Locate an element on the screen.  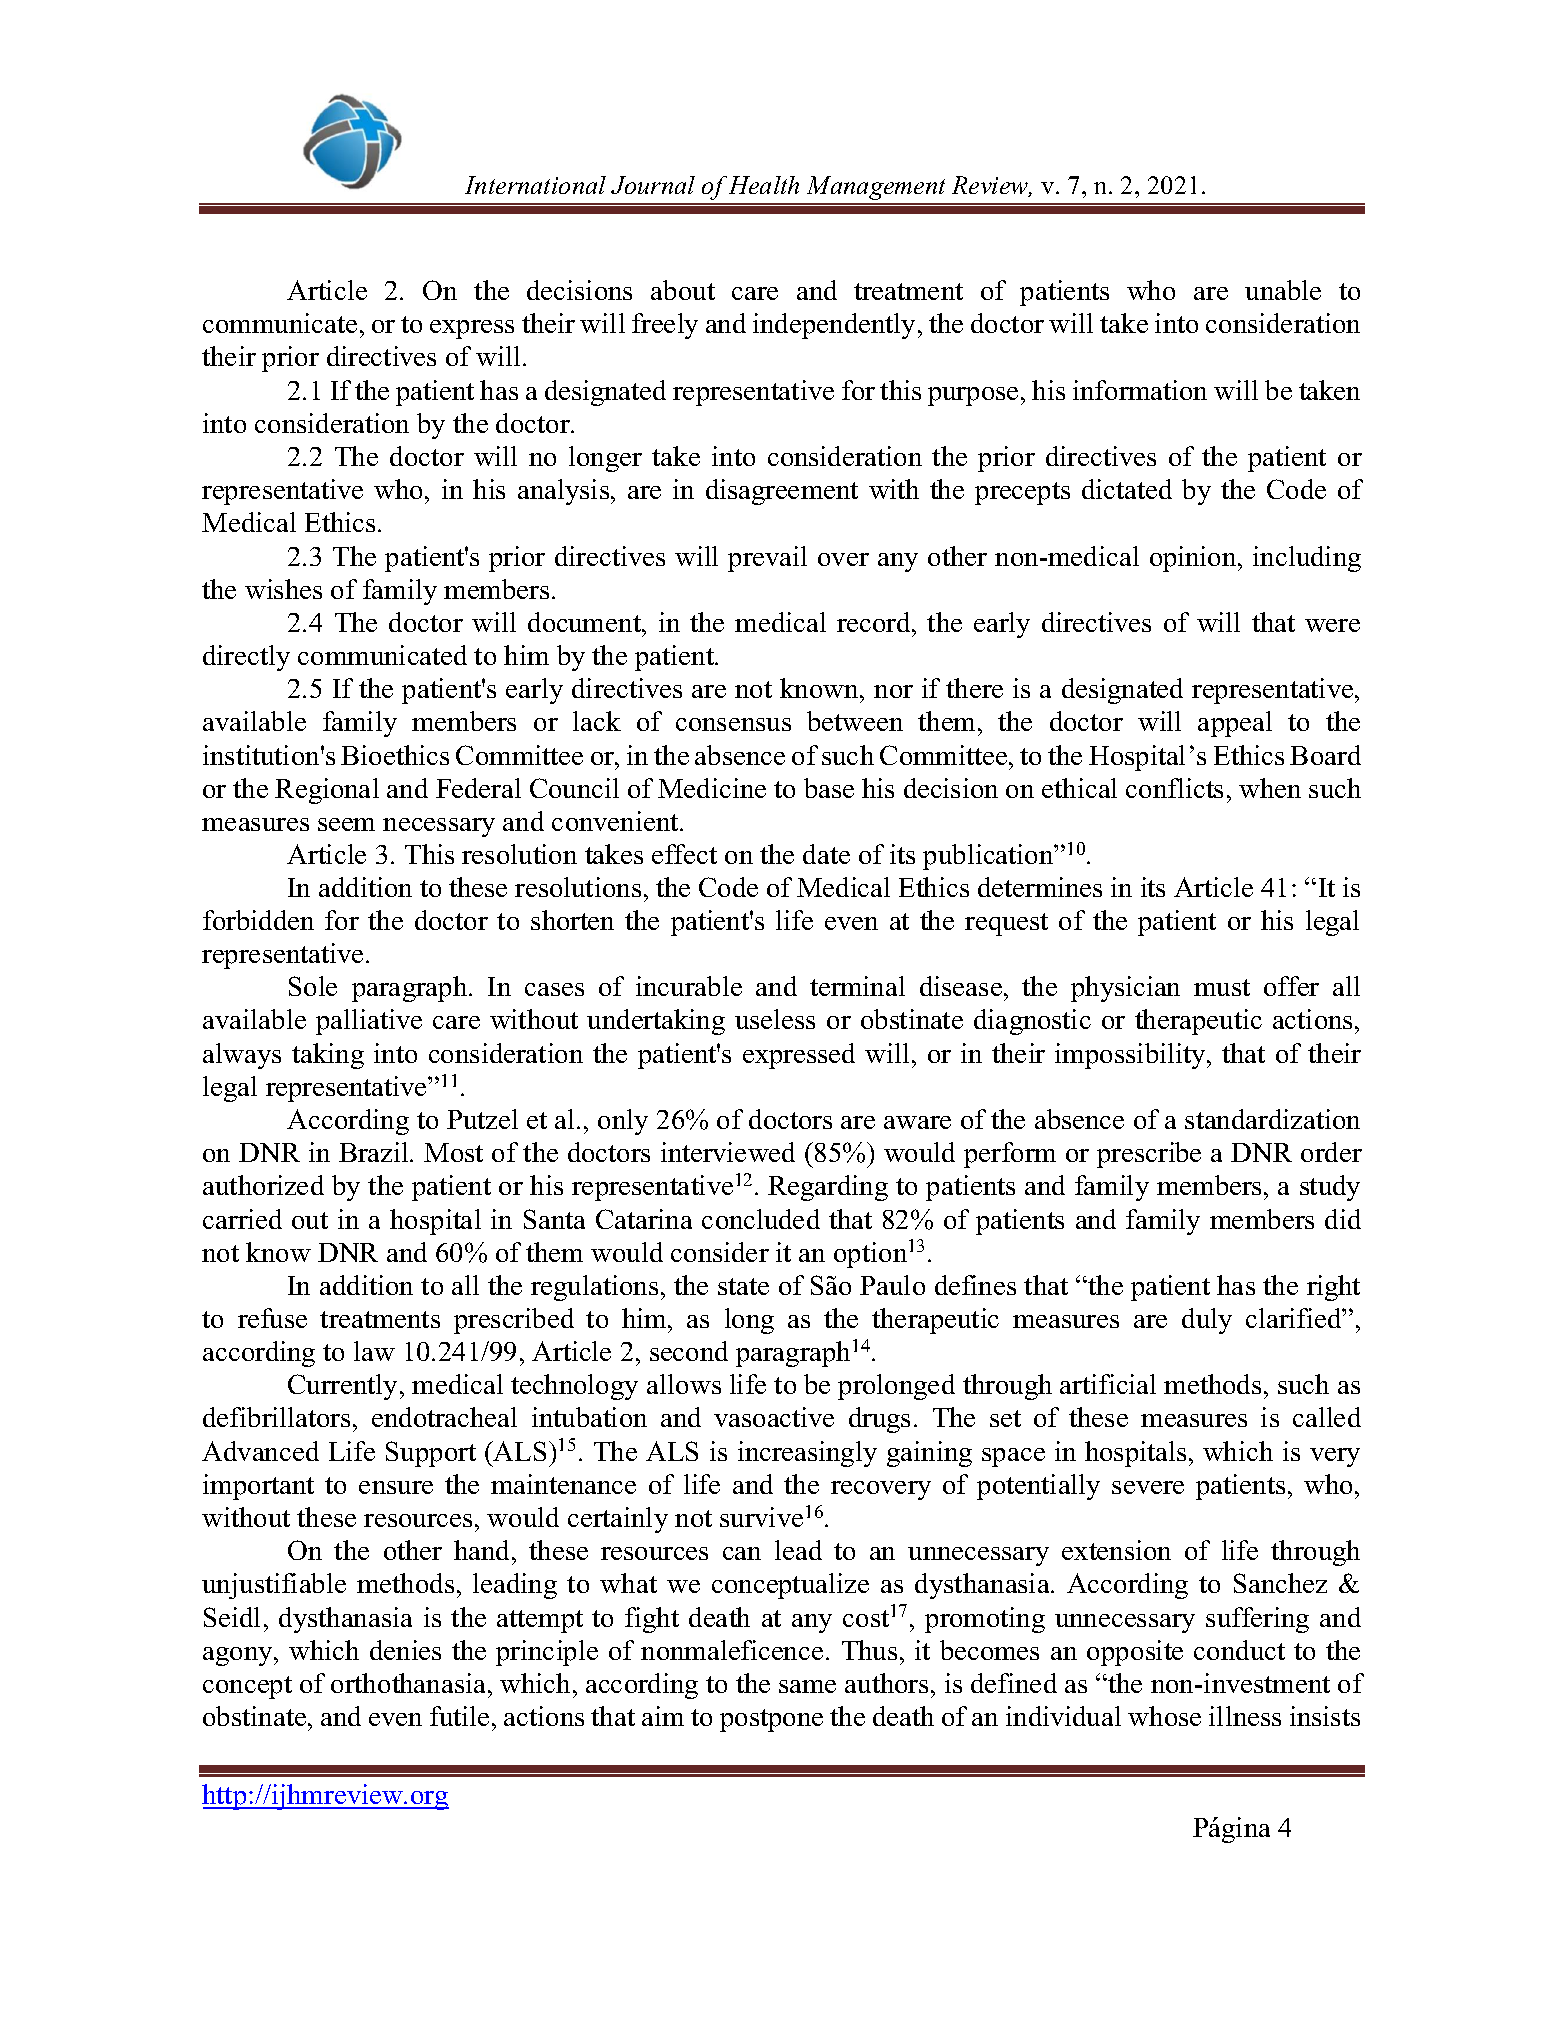
same is located at coordinates (807, 1686).
